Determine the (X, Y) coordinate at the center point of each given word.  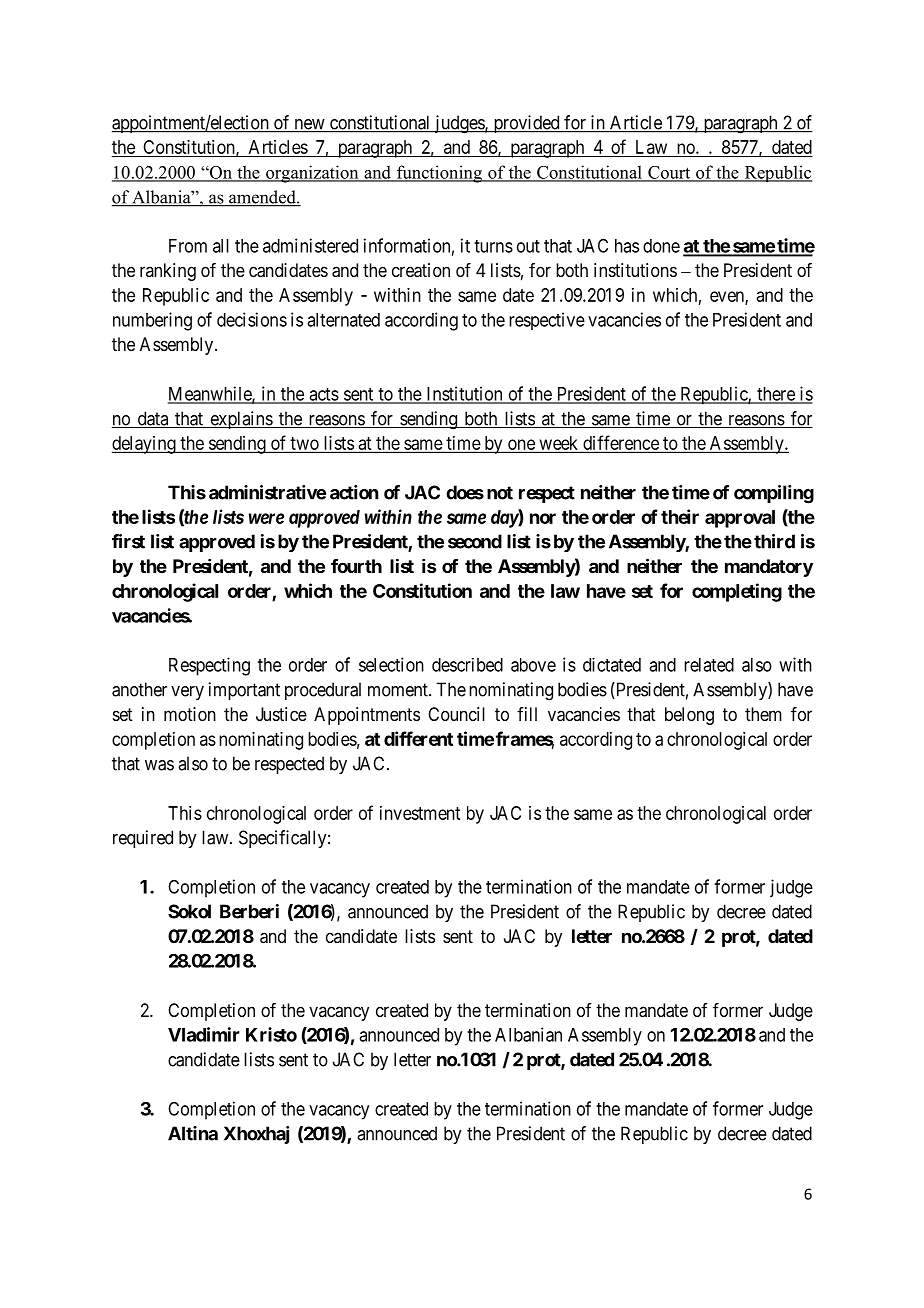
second (475, 541)
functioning (439, 174)
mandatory (769, 568)
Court (669, 173)
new (309, 125)
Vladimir (204, 1034)
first (128, 541)
